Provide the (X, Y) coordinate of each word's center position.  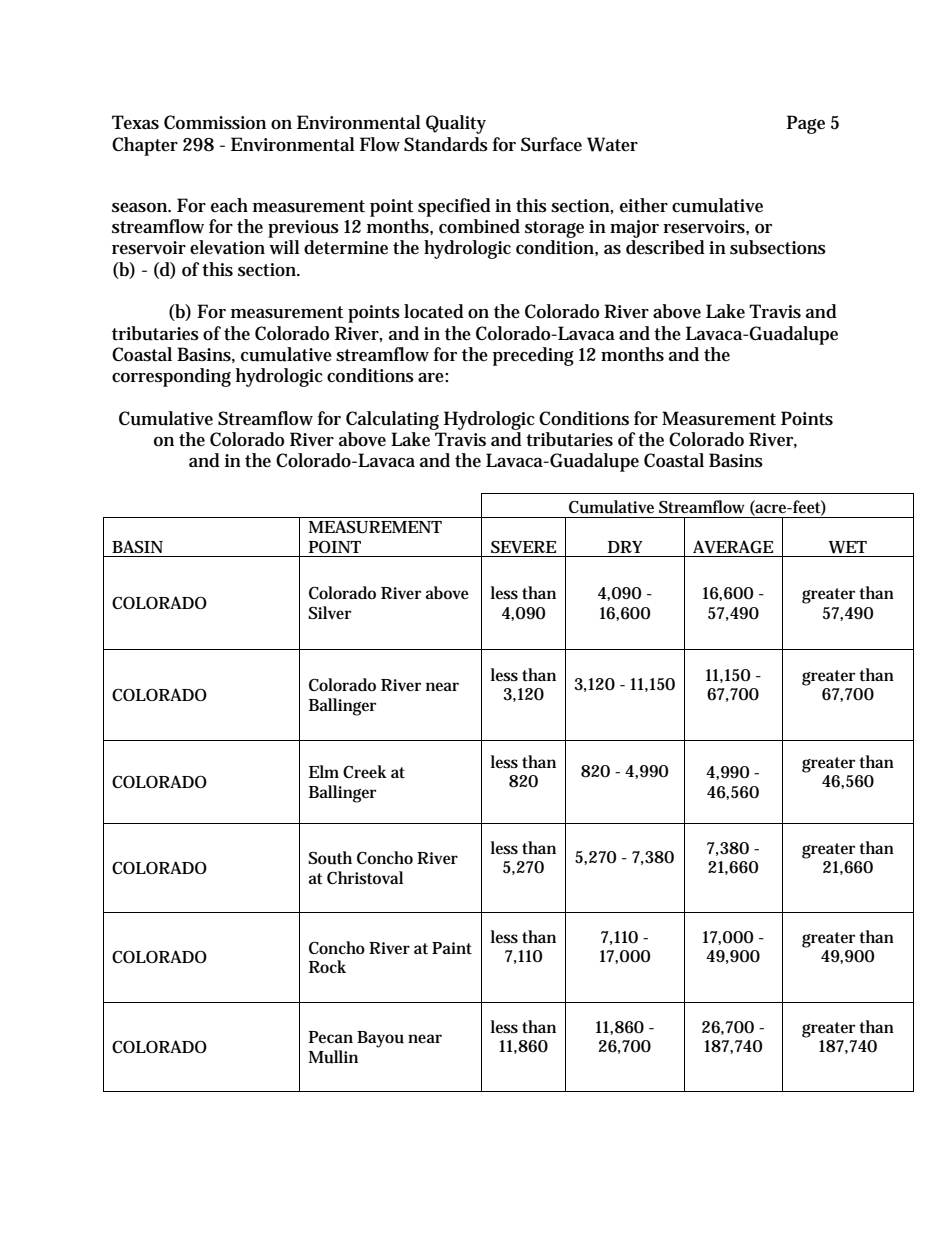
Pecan (331, 1037)
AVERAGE (733, 547)
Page (806, 124)
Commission (215, 122)
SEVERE (523, 547)
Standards (446, 144)
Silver (329, 612)
